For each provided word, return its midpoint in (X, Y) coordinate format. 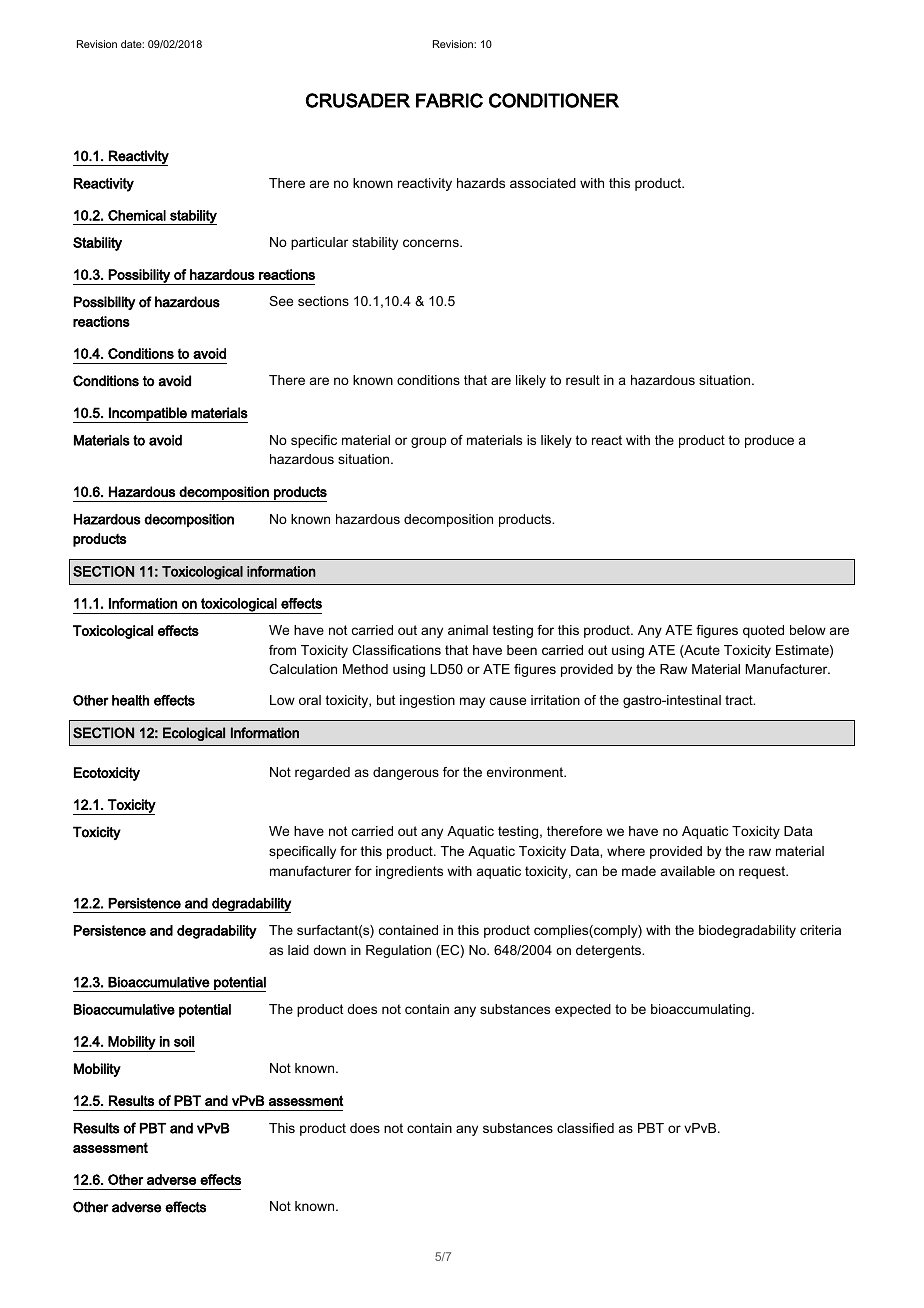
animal (468, 630)
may (472, 702)
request (763, 872)
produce (769, 441)
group (429, 442)
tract (740, 700)
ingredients (409, 872)
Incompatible (148, 415)
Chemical (137, 215)
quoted (763, 631)
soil (184, 1041)
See (281, 301)
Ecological (194, 734)
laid (298, 950)
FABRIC (449, 100)
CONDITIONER (554, 100)
